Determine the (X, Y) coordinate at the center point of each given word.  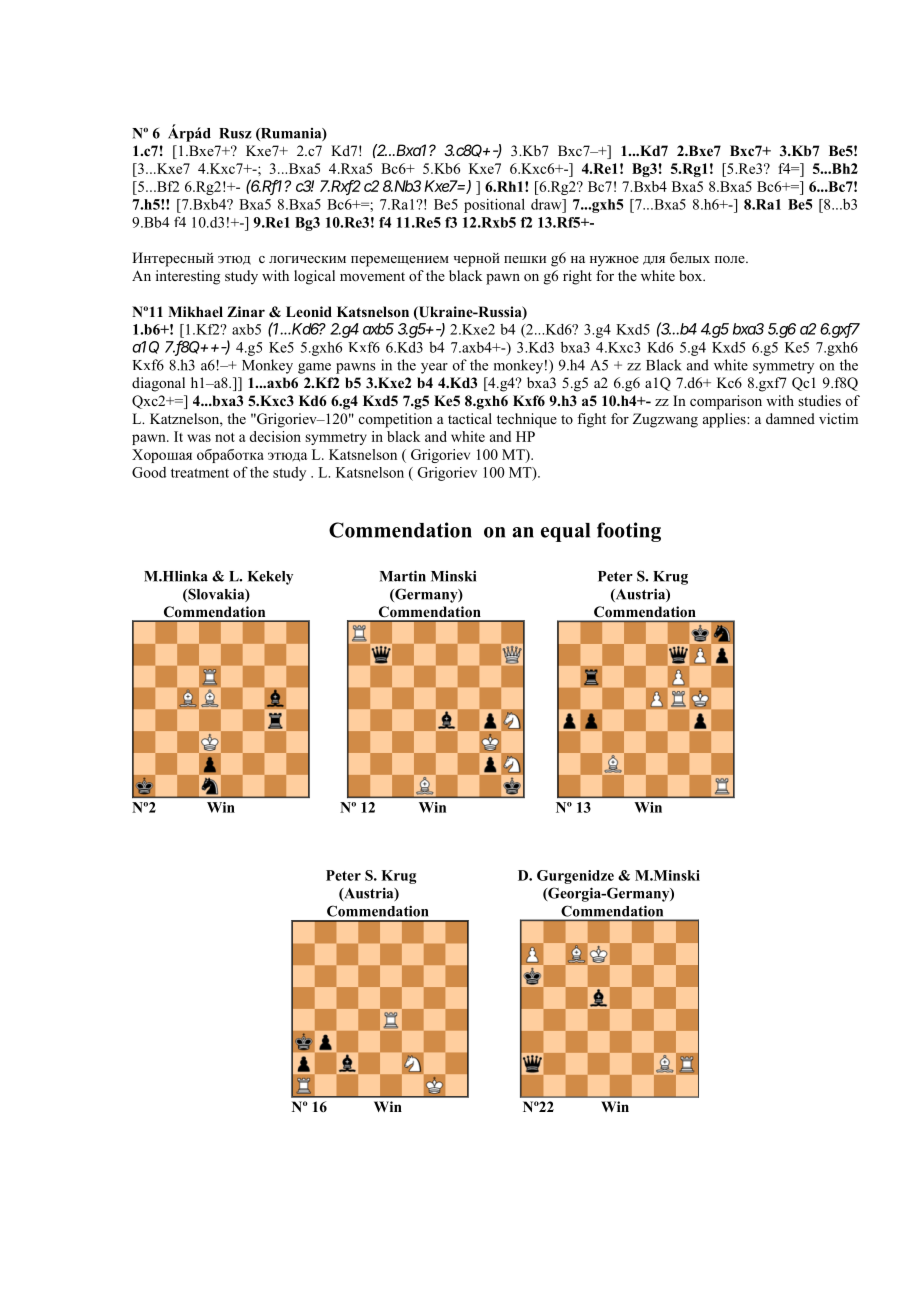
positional (494, 205)
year (434, 368)
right (577, 277)
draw (547, 204)
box (692, 276)
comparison (726, 402)
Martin (403, 576)
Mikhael (195, 311)
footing (629, 532)
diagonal (158, 384)
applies (725, 420)
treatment (200, 473)
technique (527, 420)
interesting (188, 277)
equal (565, 532)
